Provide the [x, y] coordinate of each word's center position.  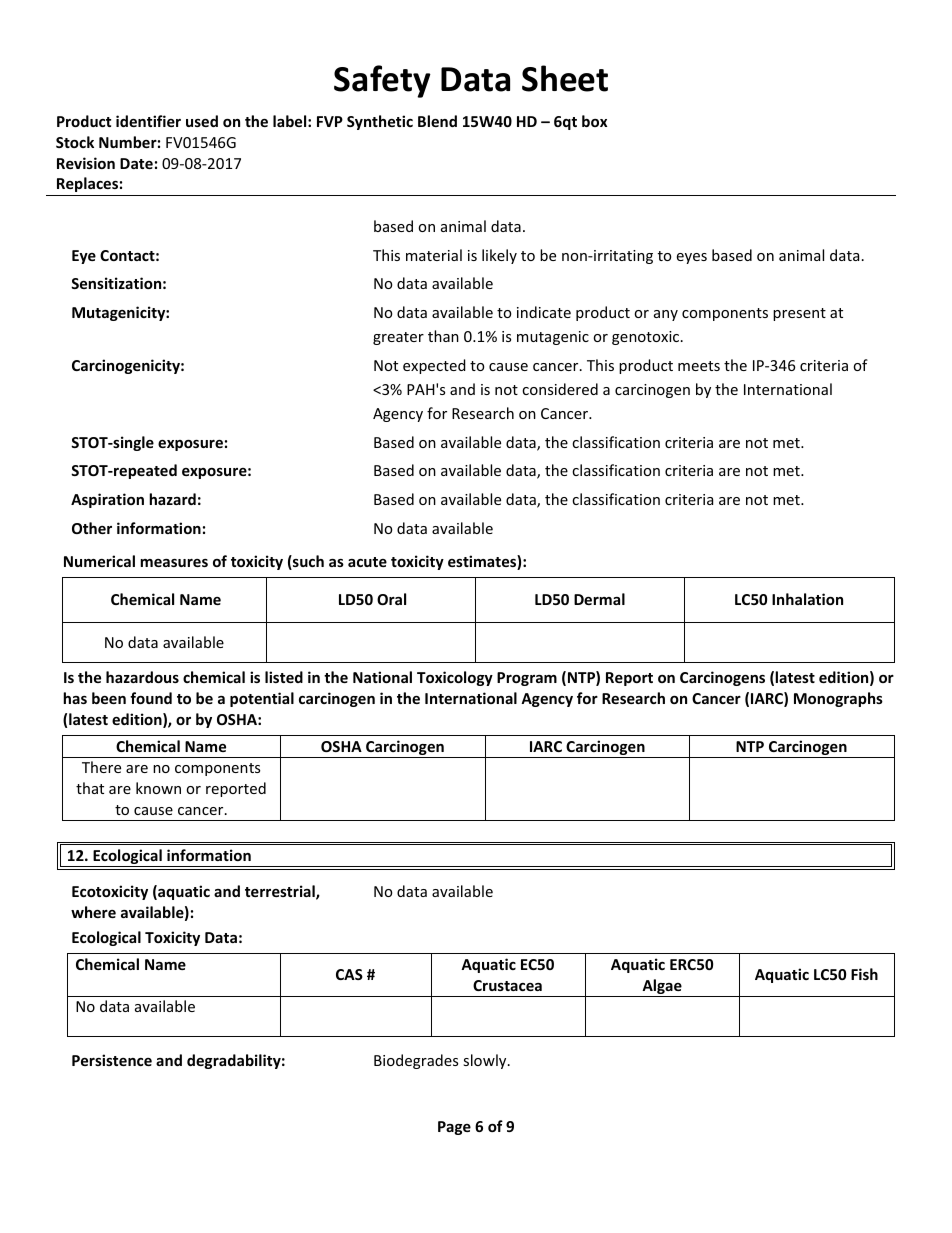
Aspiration [107, 500]
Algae [662, 988]
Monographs [838, 699]
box [594, 121]
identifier [148, 121]
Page [454, 1128]
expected [434, 366]
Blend [437, 121]
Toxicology [455, 678]
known [158, 788]
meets [699, 366]
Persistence [112, 1060]
